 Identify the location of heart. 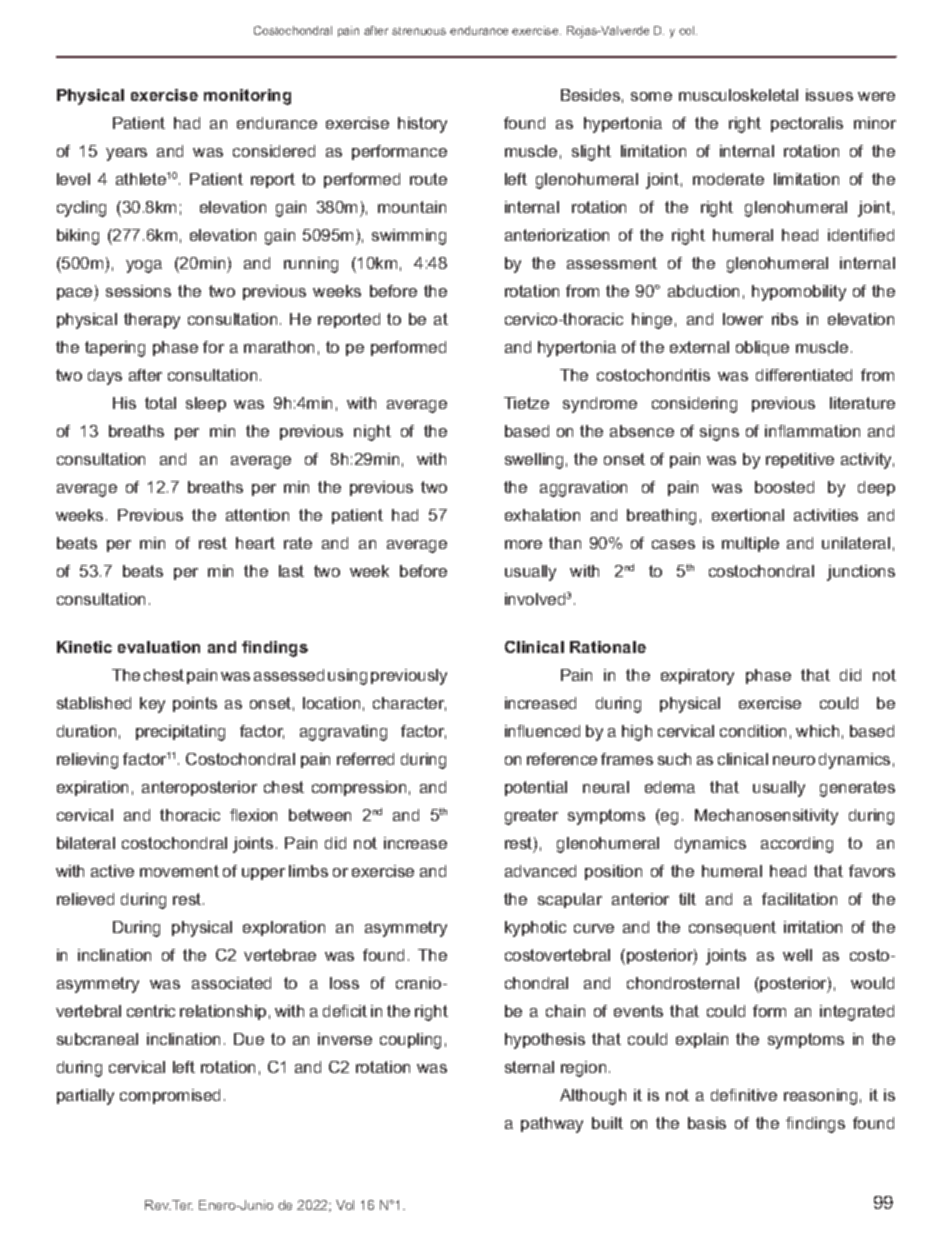
(255, 543).
